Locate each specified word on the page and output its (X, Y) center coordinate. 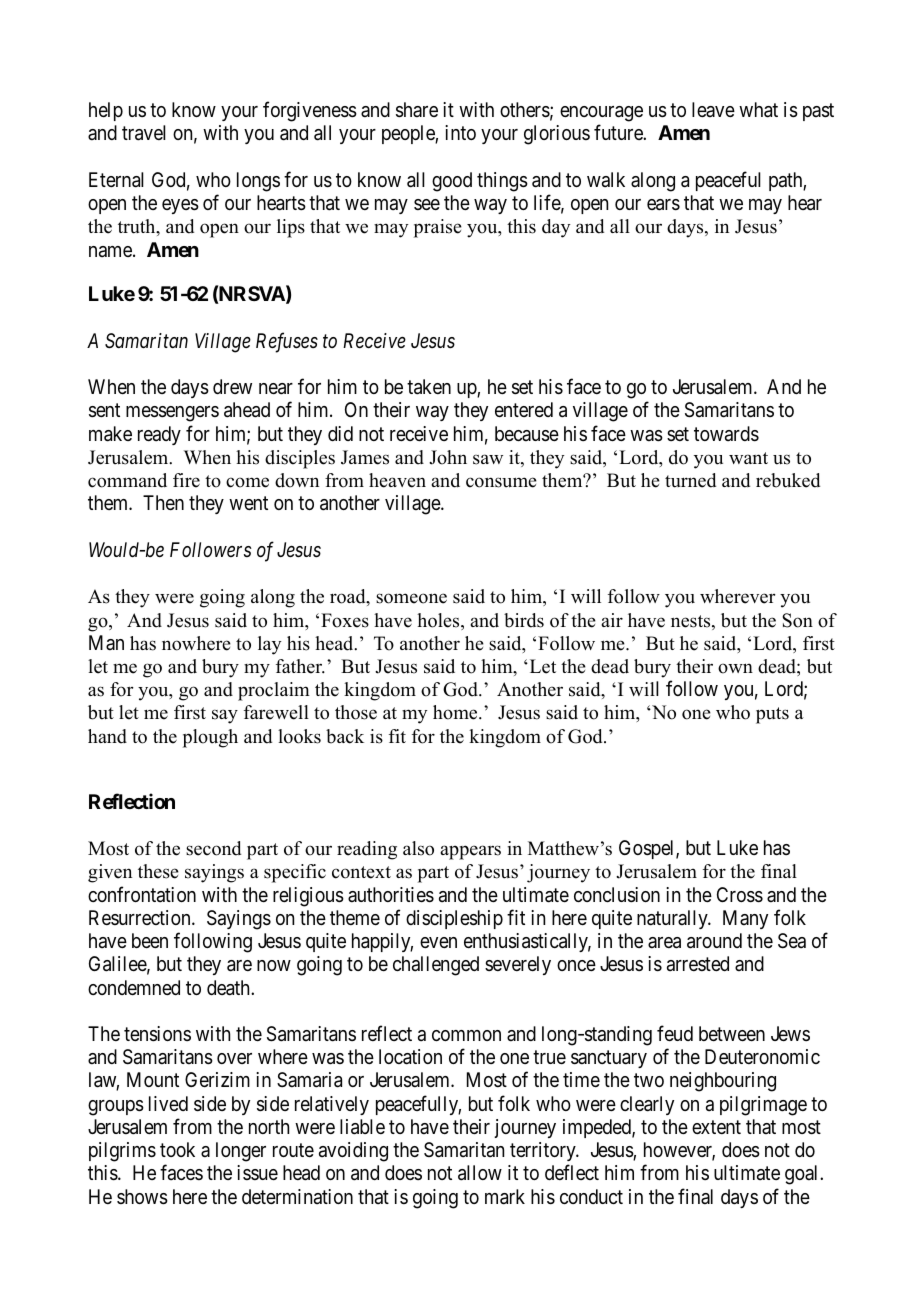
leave (713, 109)
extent (716, 1127)
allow (480, 1173)
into (460, 132)
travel (144, 133)
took (177, 1149)
